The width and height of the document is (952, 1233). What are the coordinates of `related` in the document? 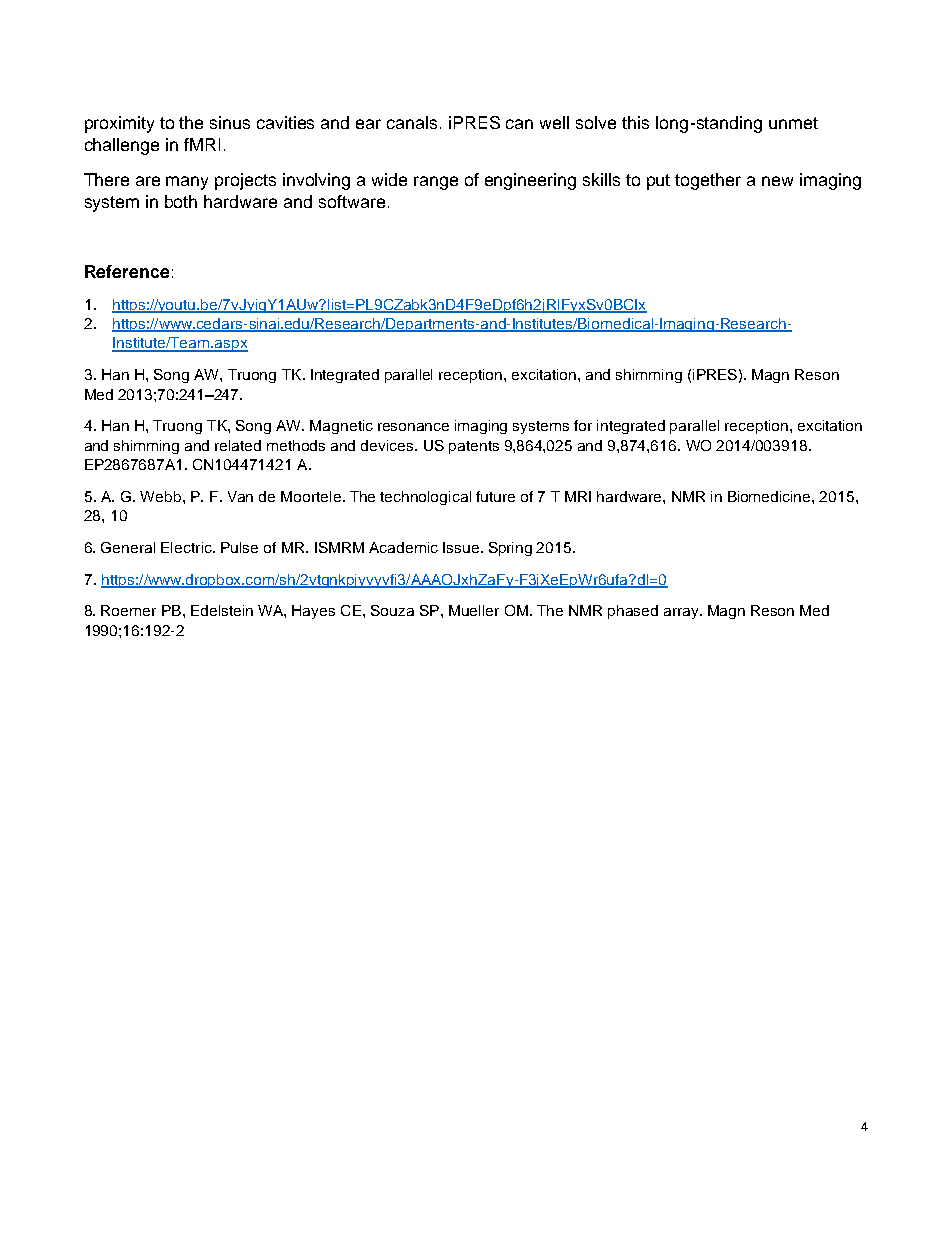 It's located at (238, 445).
